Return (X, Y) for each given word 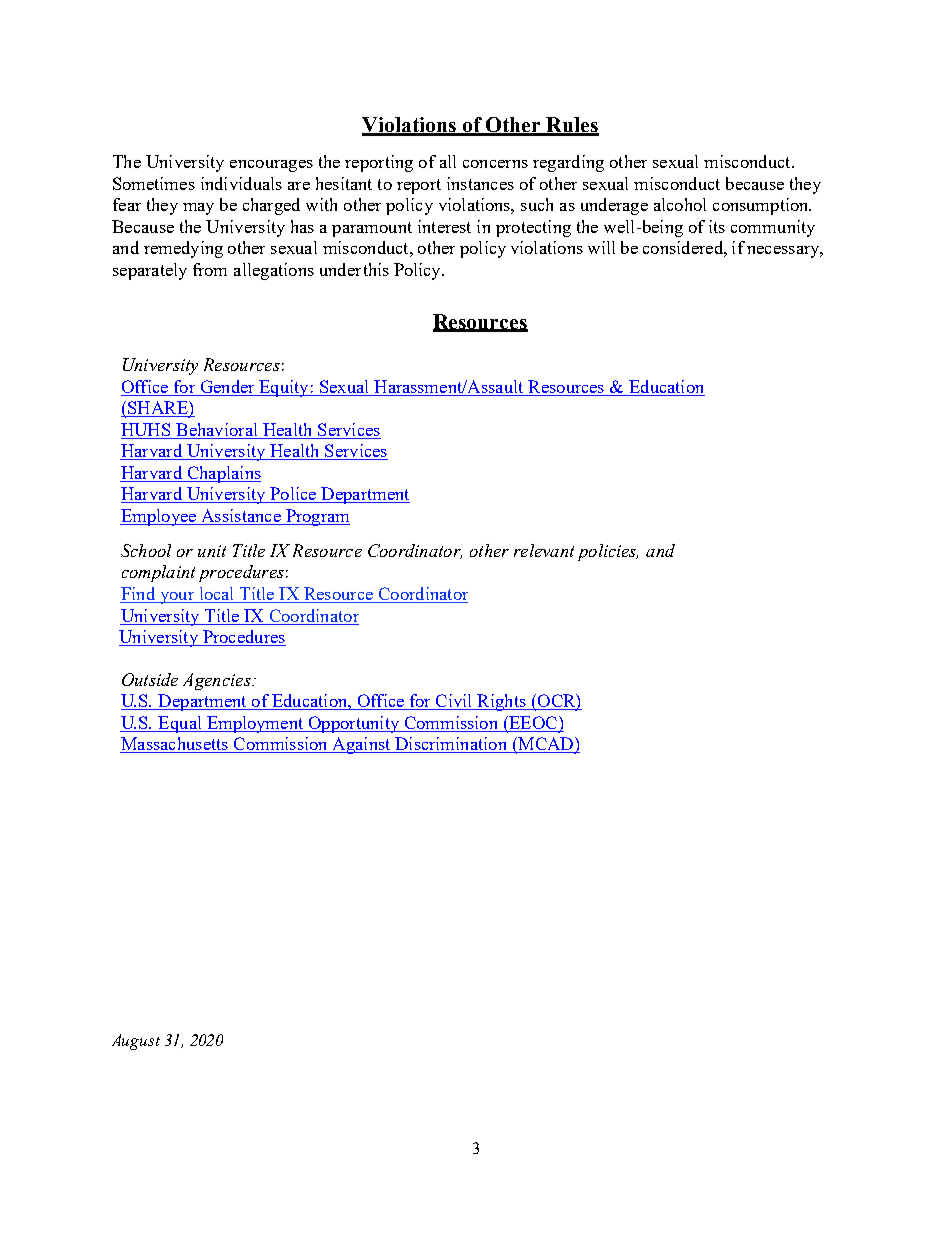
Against (361, 745)
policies (608, 552)
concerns (495, 164)
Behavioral (216, 429)
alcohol (680, 204)
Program (316, 517)
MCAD (546, 745)
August (136, 1042)
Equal (180, 724)
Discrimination (451, 745)
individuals (241, 183)
